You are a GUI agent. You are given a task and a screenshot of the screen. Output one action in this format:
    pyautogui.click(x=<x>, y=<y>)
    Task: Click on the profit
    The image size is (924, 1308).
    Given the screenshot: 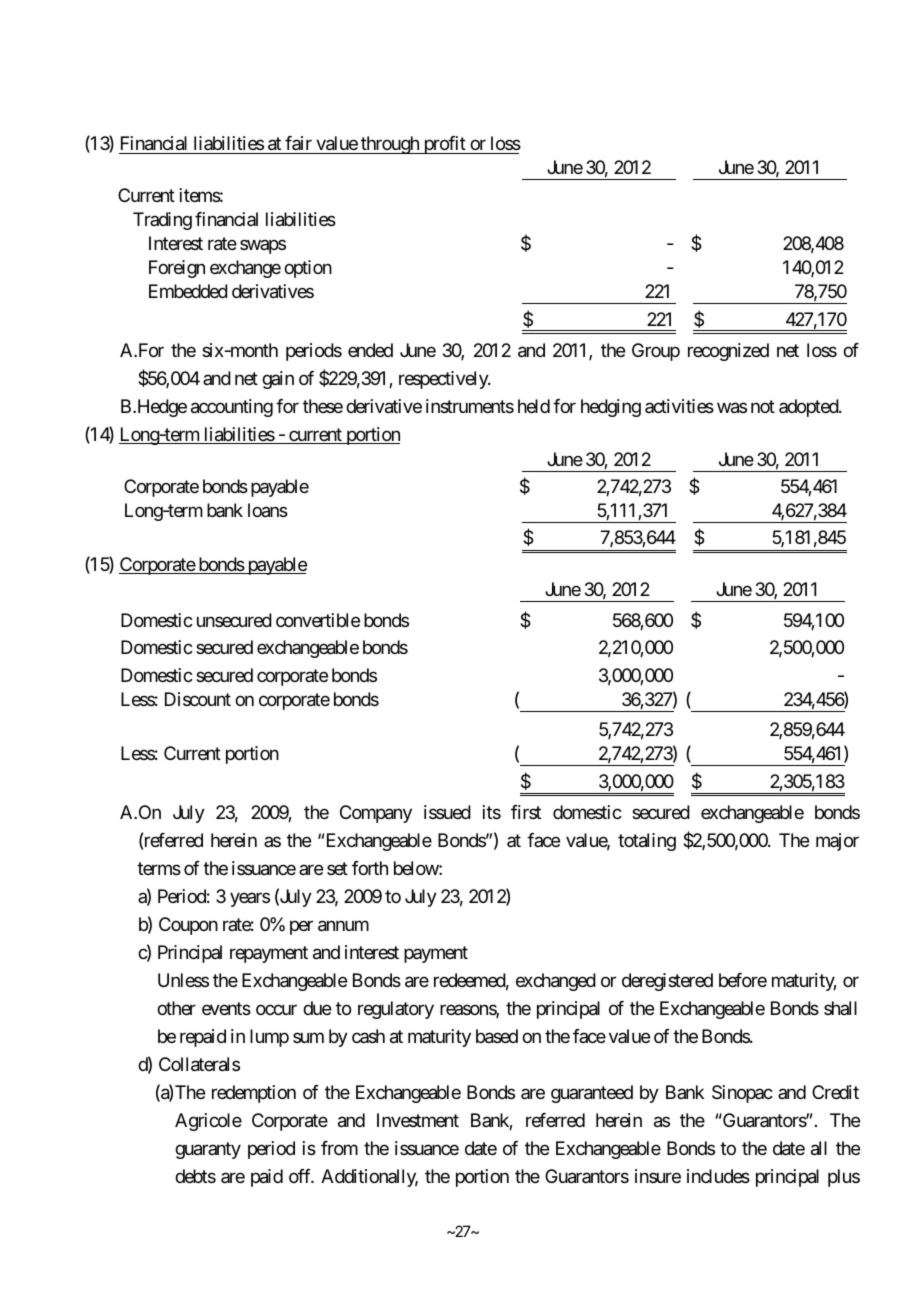 What is the action you would take?
    pyautogui.click(x=444, y=145)
